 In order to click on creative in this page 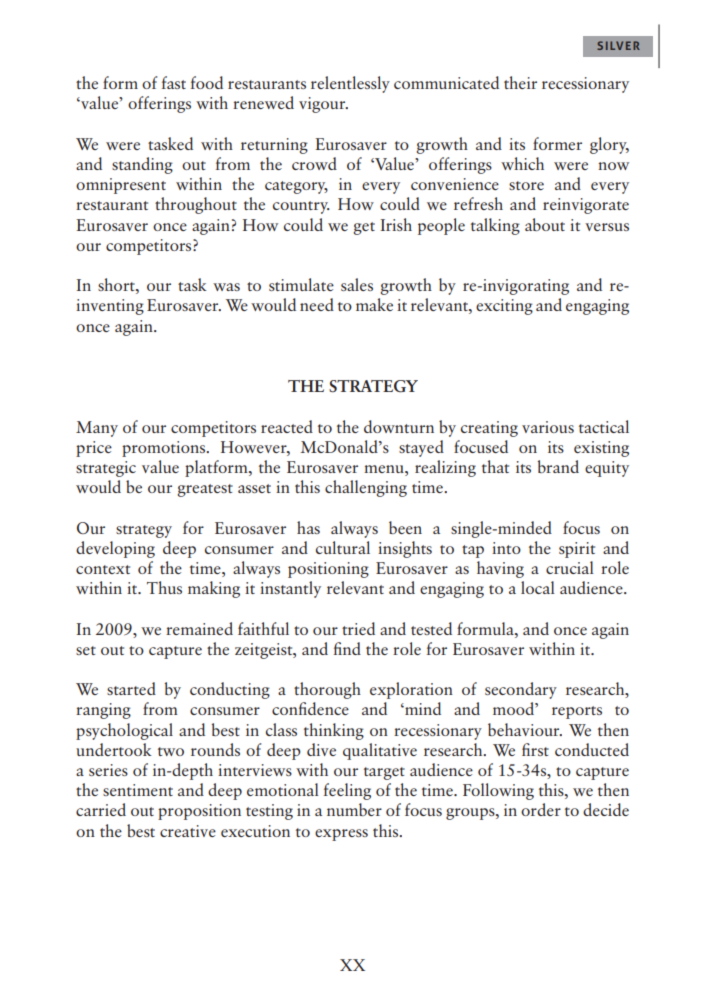, I will do `click(188, 831)`.
